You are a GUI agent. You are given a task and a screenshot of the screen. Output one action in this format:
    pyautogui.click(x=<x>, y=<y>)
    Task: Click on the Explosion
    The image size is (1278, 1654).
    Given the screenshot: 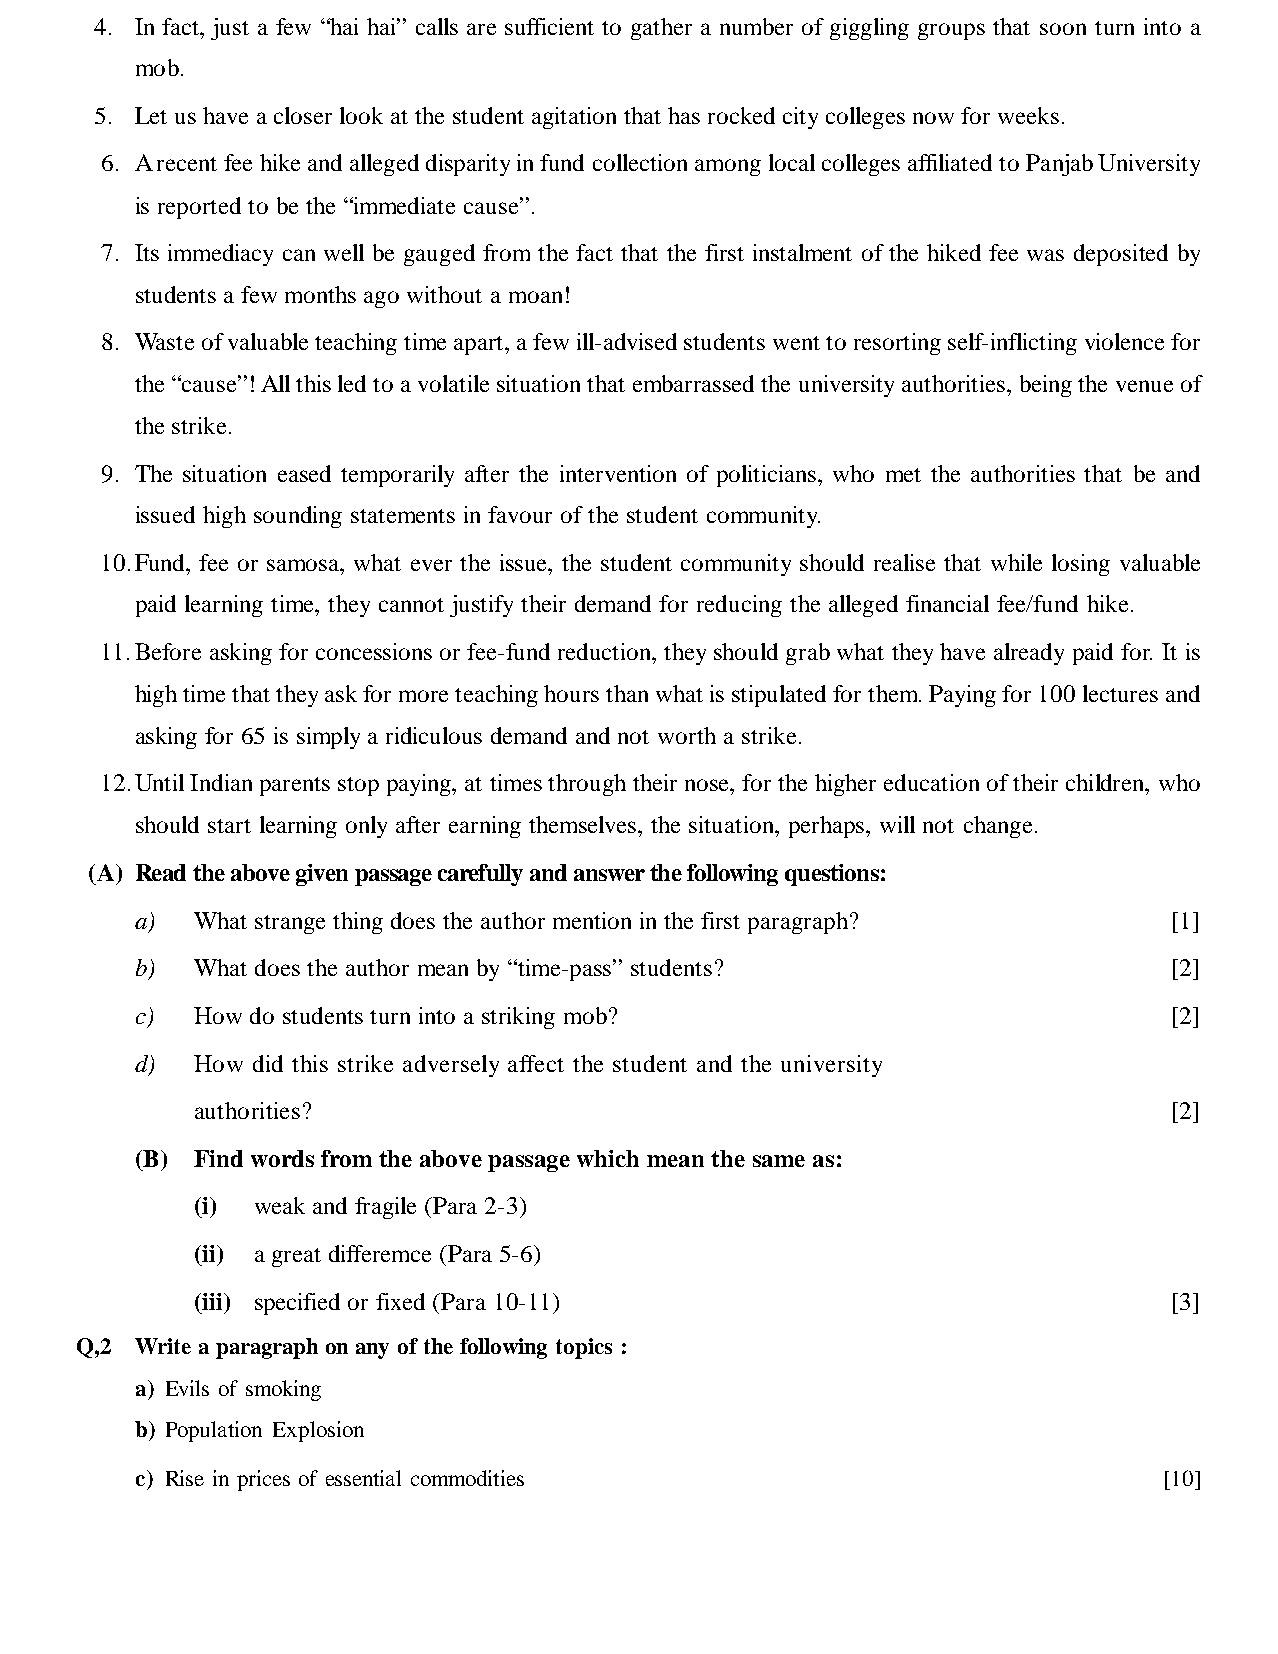 What is the action you would take?
    pyautogui.click(x=318, y=1431)
